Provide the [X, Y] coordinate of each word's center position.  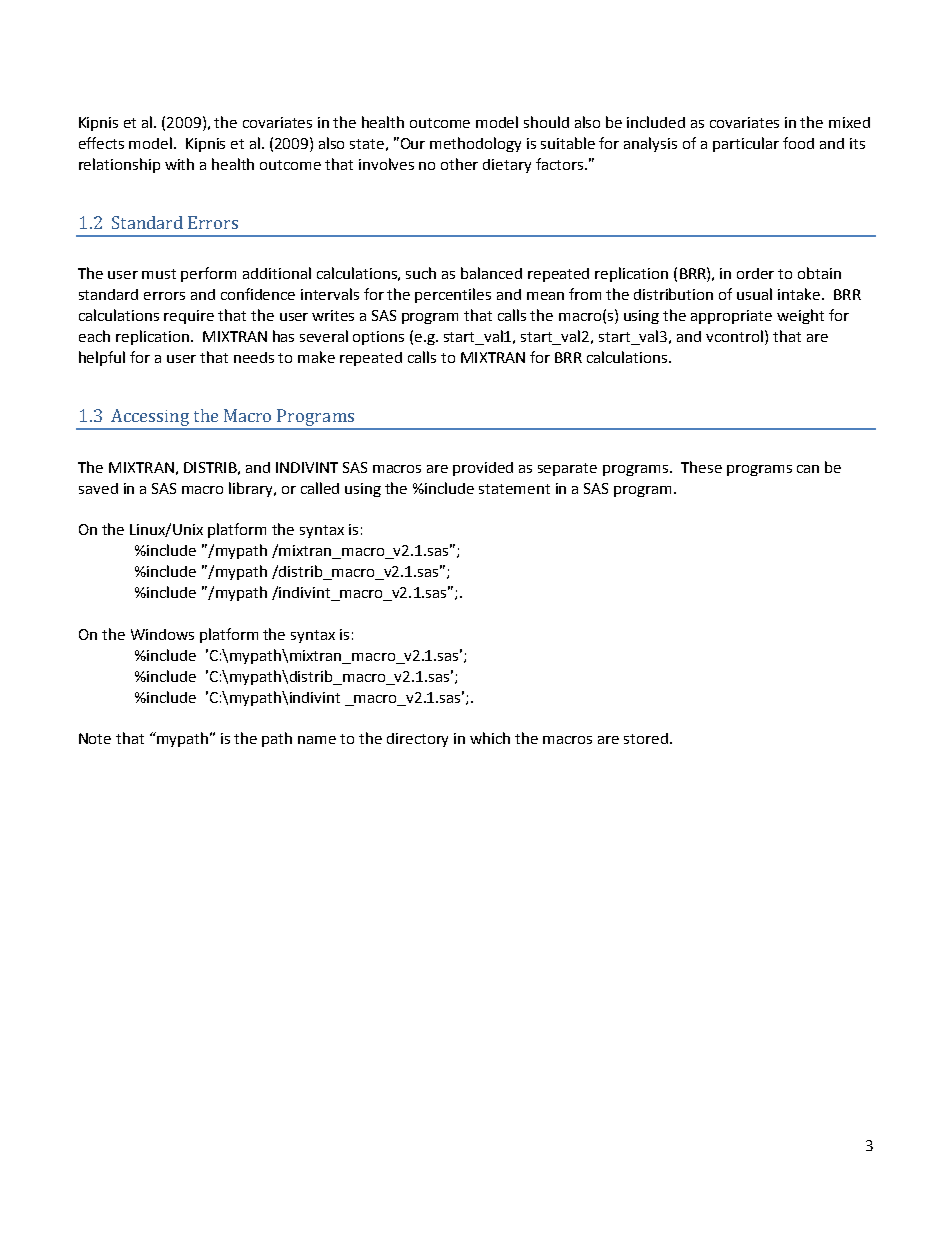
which [490, 738]
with [179, 164]
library [252, 489]
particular [746, 144]
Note [95, 738]
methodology [475, 144]
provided [483, 469]
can [808, 469]
